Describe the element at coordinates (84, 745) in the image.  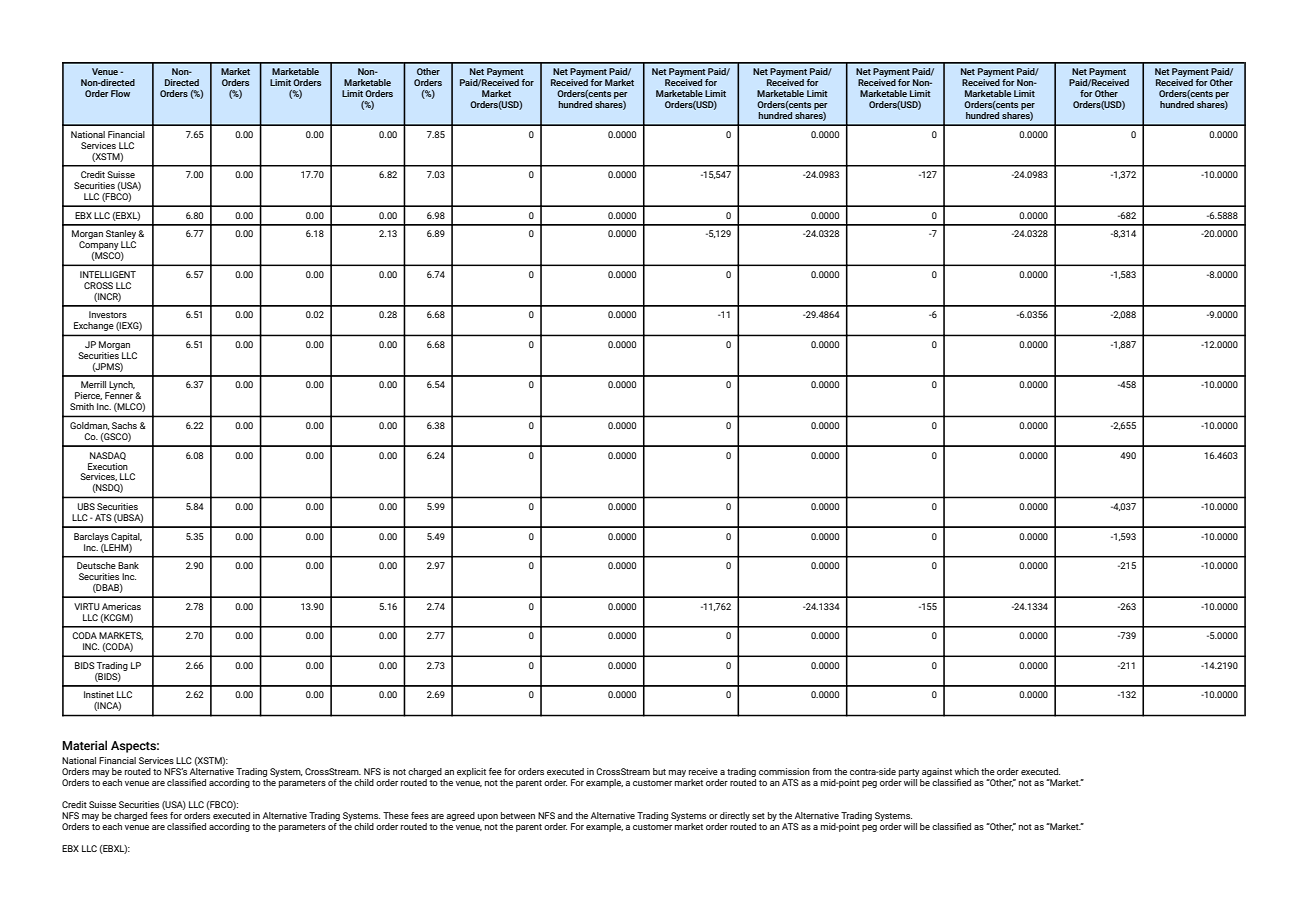
I see `Material` at that location.
